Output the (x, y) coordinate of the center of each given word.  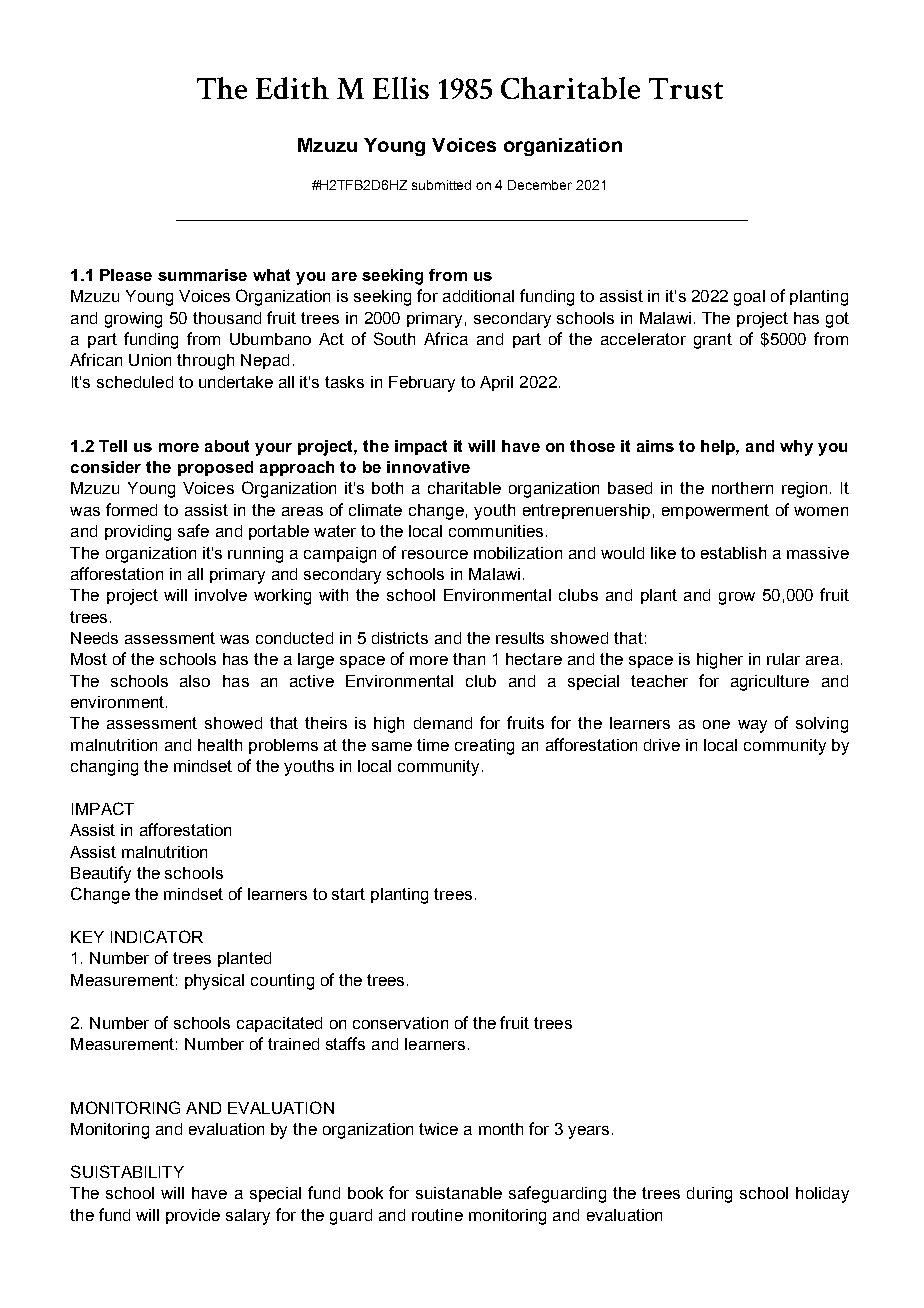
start (348, 894)
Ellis (401, 88)
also (195, 681)
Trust (686, 88)
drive (662, 745)
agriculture (770, 683)
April (496, 383)
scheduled (135, 382)
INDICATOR (157, 936)
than (469, 659)
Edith (292, 88)
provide (193, 1216)
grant (713, 341)
